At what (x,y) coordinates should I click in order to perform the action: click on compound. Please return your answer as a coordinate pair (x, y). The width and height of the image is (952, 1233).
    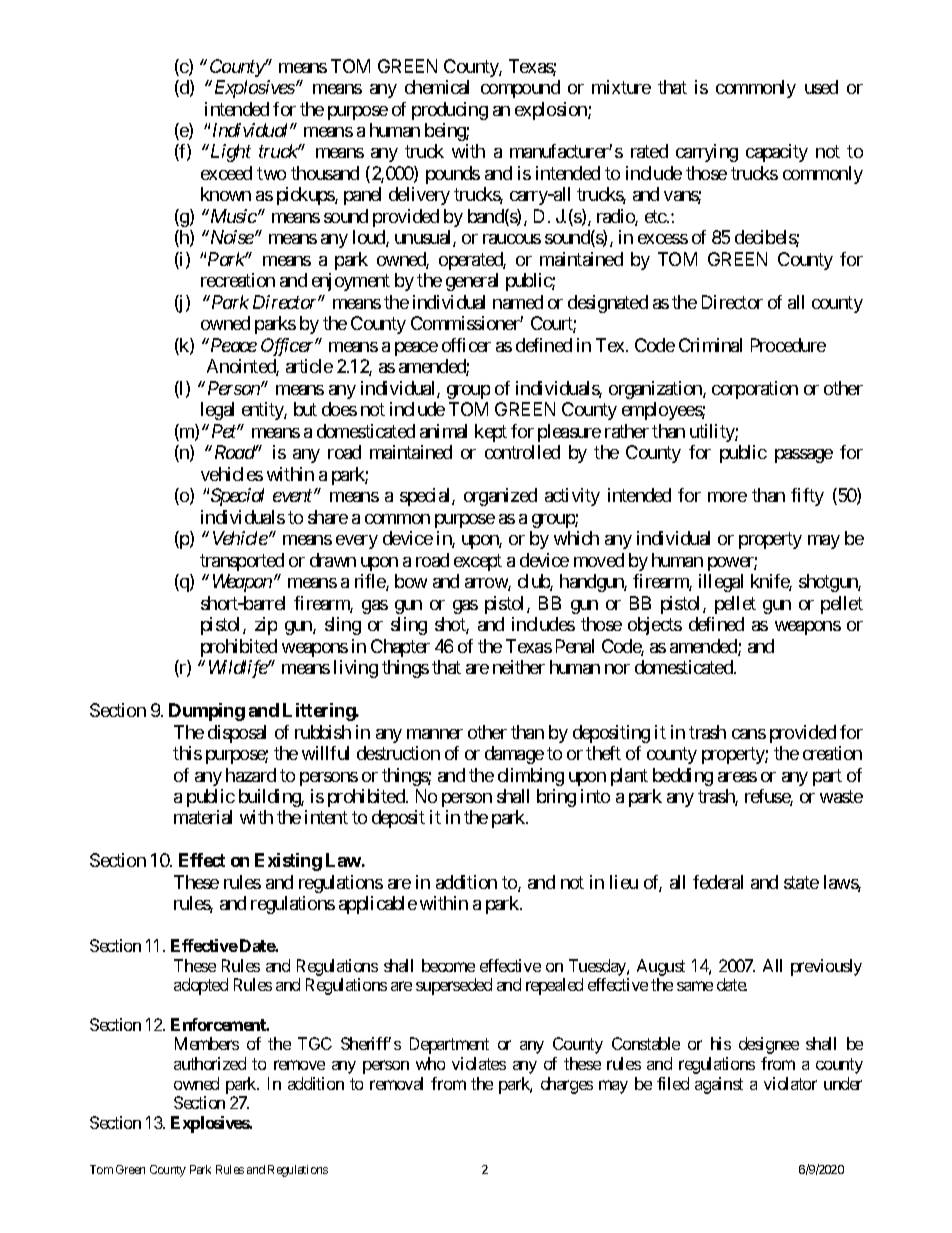
    Looking at the image, I should click on (520, 89).
